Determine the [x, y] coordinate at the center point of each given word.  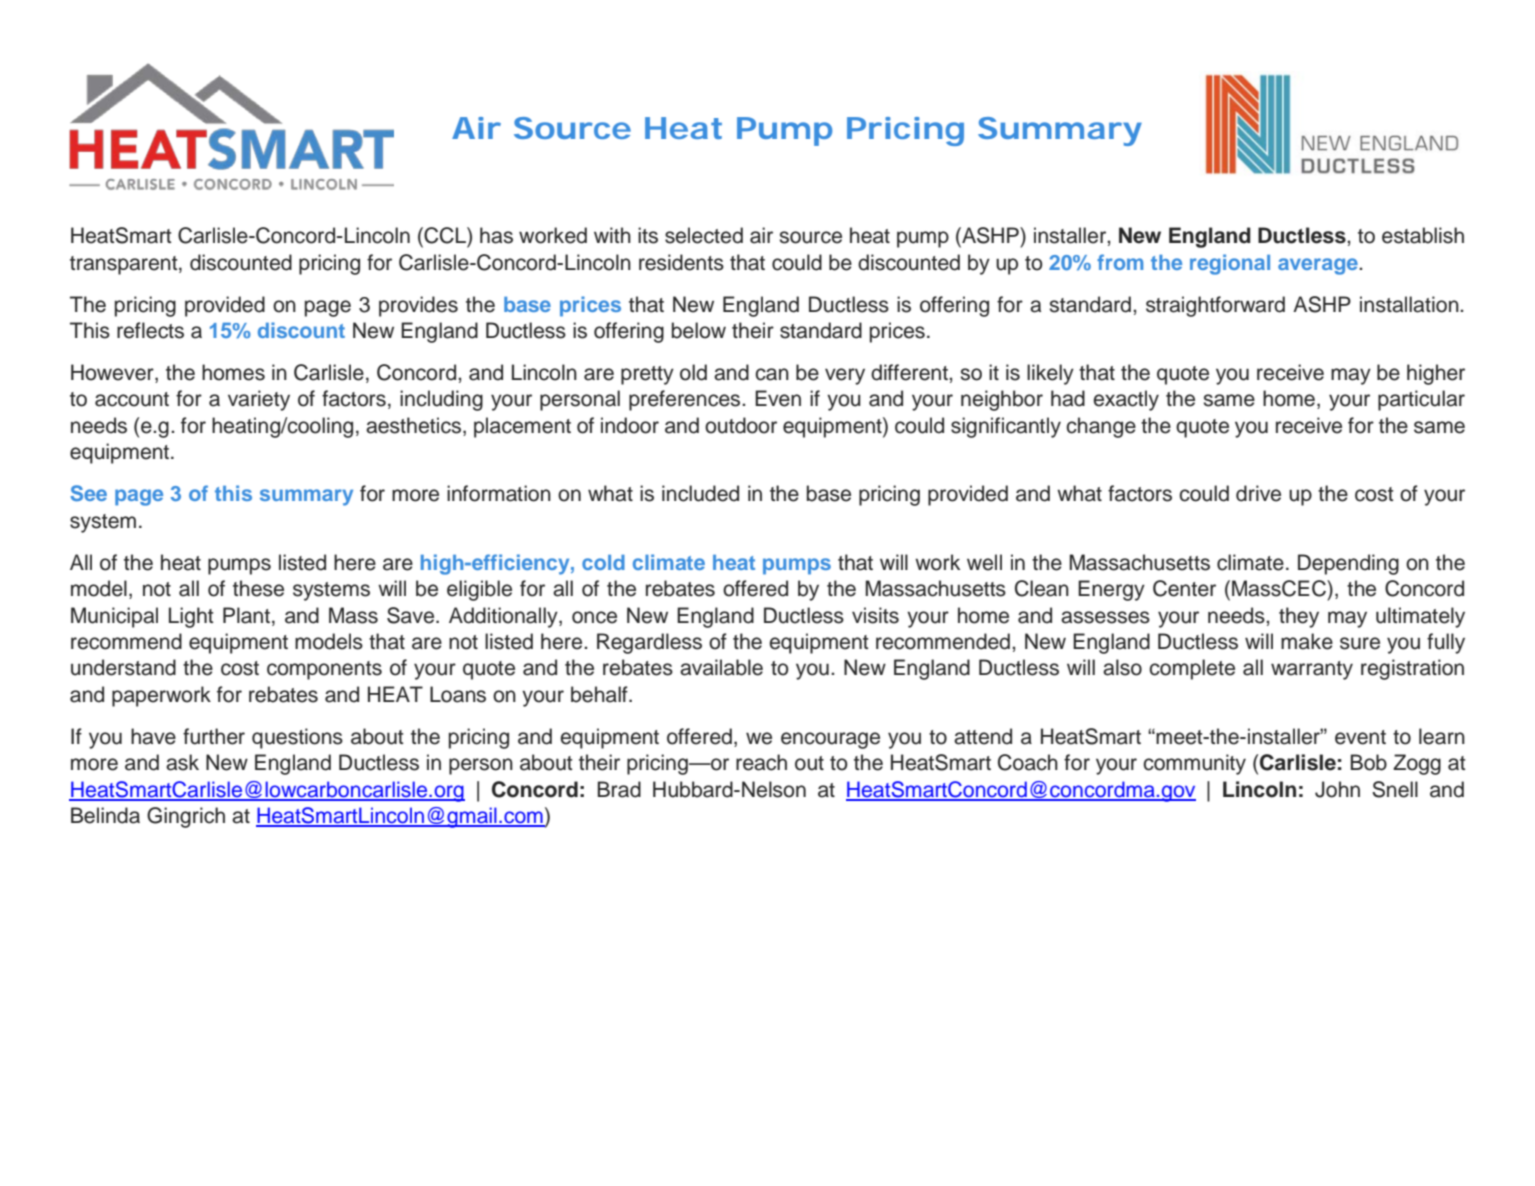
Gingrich [186, 817]
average [1319, 266]
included [700, 493]
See [88, 493]
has [496, 235]
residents [681, 262]
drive [1258, 493]
